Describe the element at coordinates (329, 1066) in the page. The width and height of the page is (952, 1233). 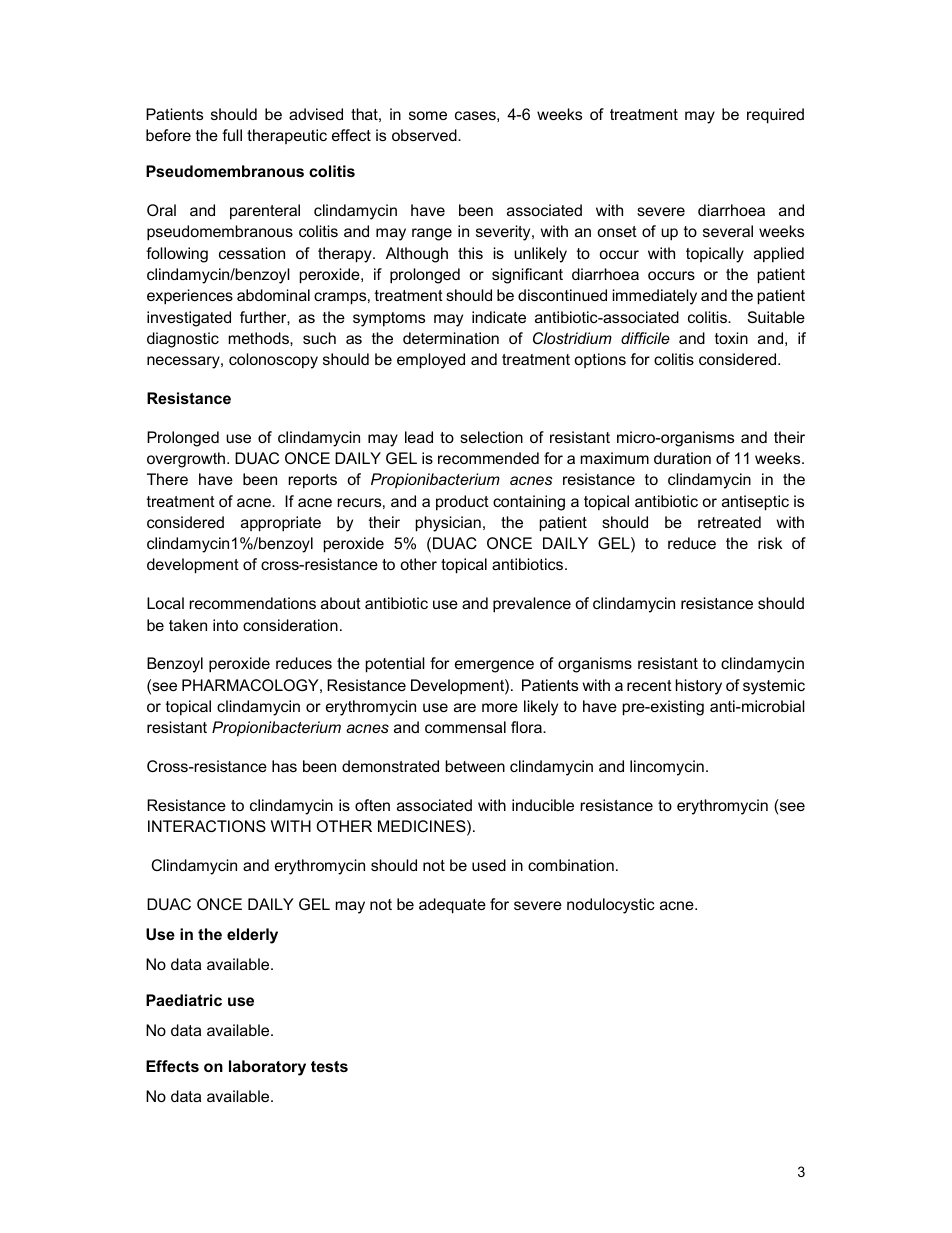
I see `tests` at that location.
